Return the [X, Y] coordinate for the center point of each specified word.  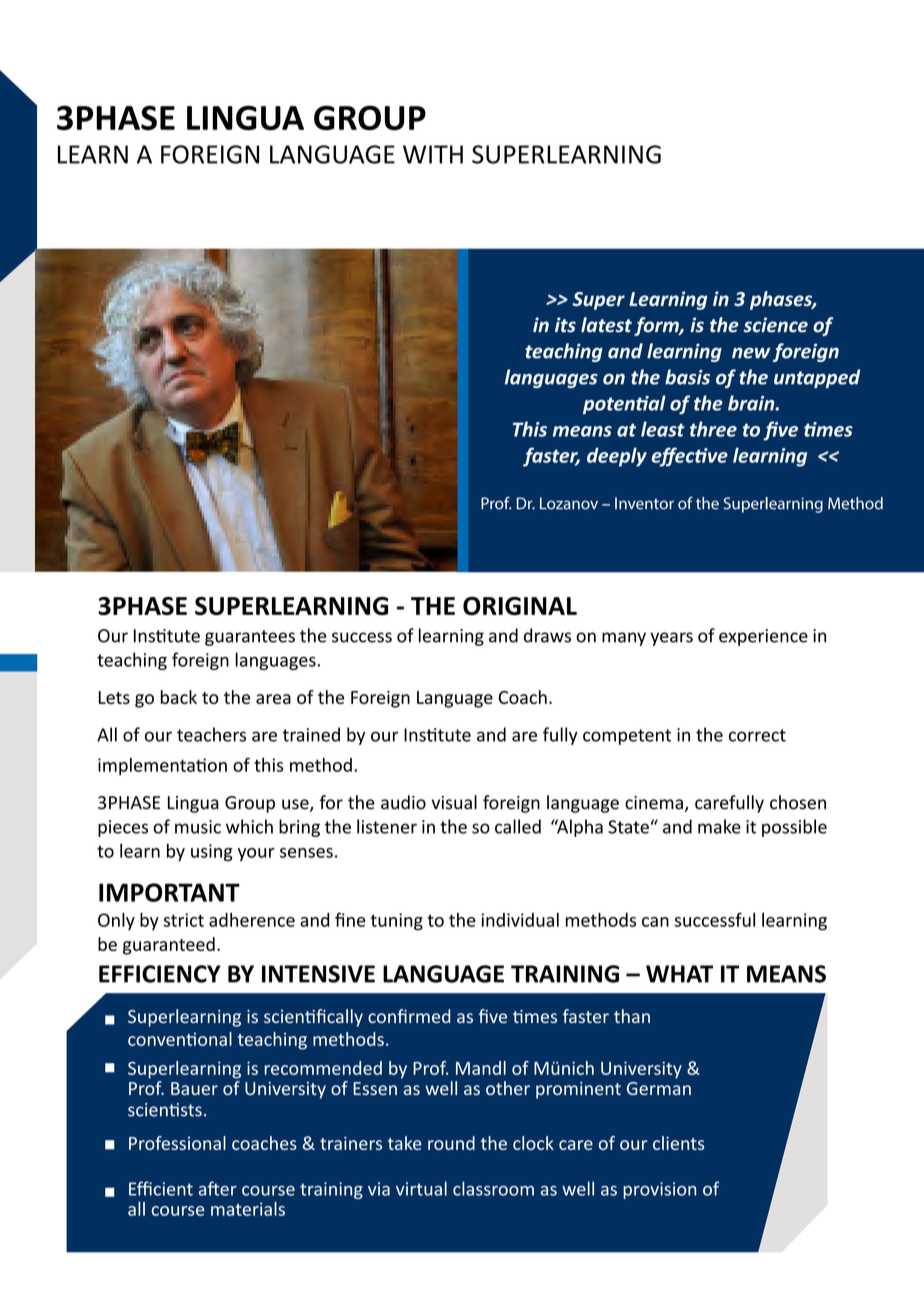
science [775, 325]
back [179, 697]
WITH [433, 154]
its [565, 325]
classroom [493, 1188]
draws [547, 635]
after [218, 1188]
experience [763, 637]
